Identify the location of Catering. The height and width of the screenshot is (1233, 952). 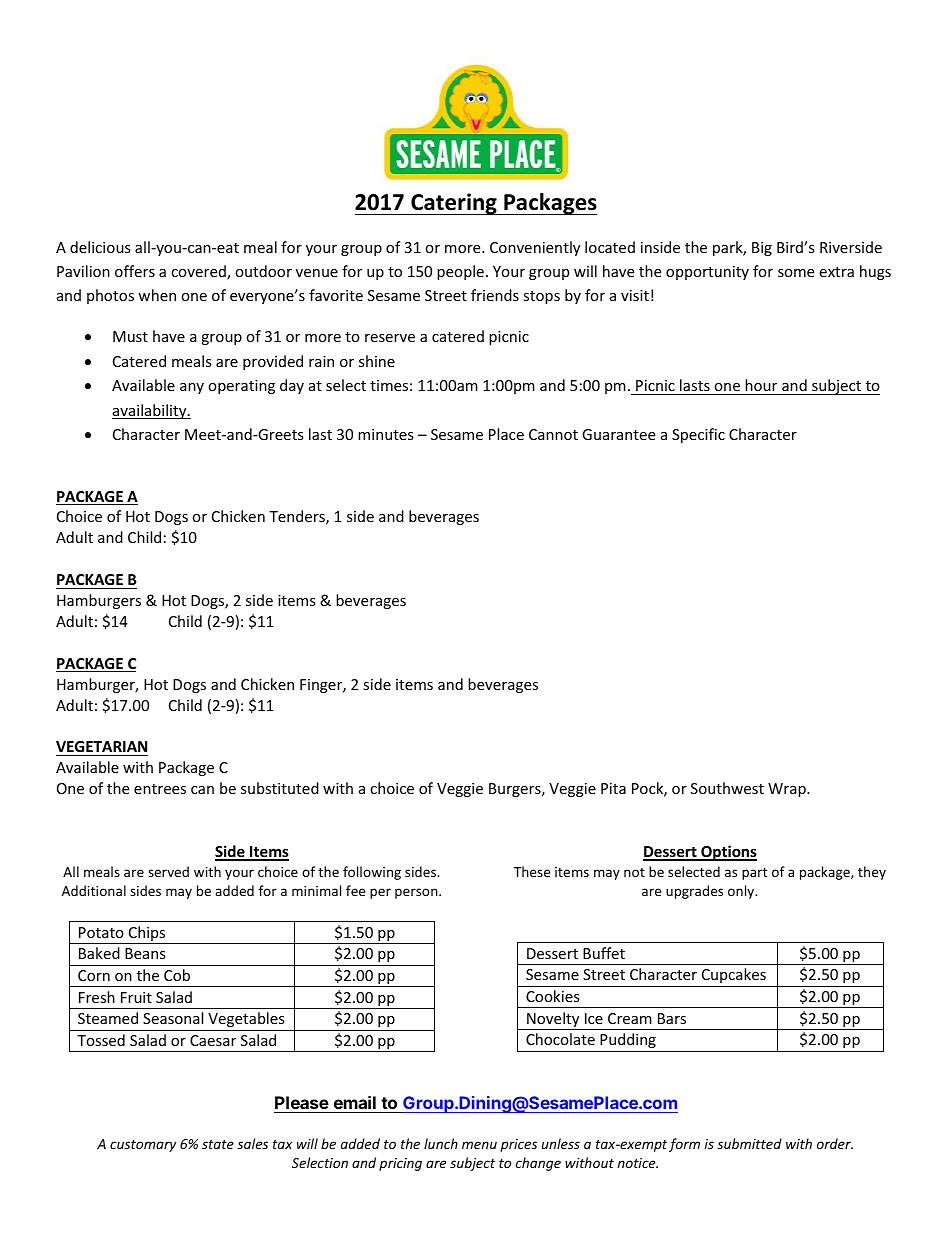
(454, 204).
